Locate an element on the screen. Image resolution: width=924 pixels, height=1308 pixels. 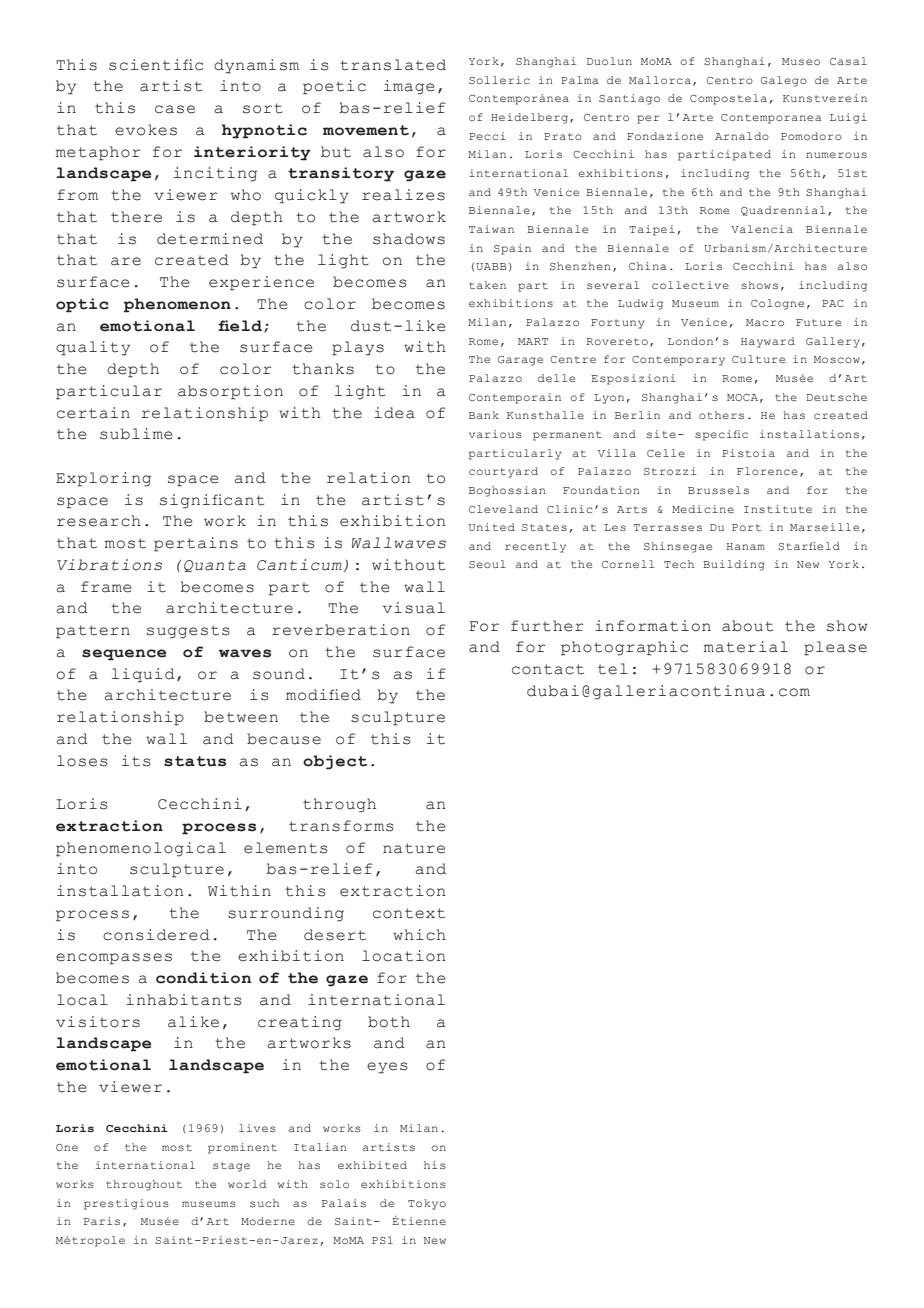
Tokyo is located at coordinates (427, 1204).
